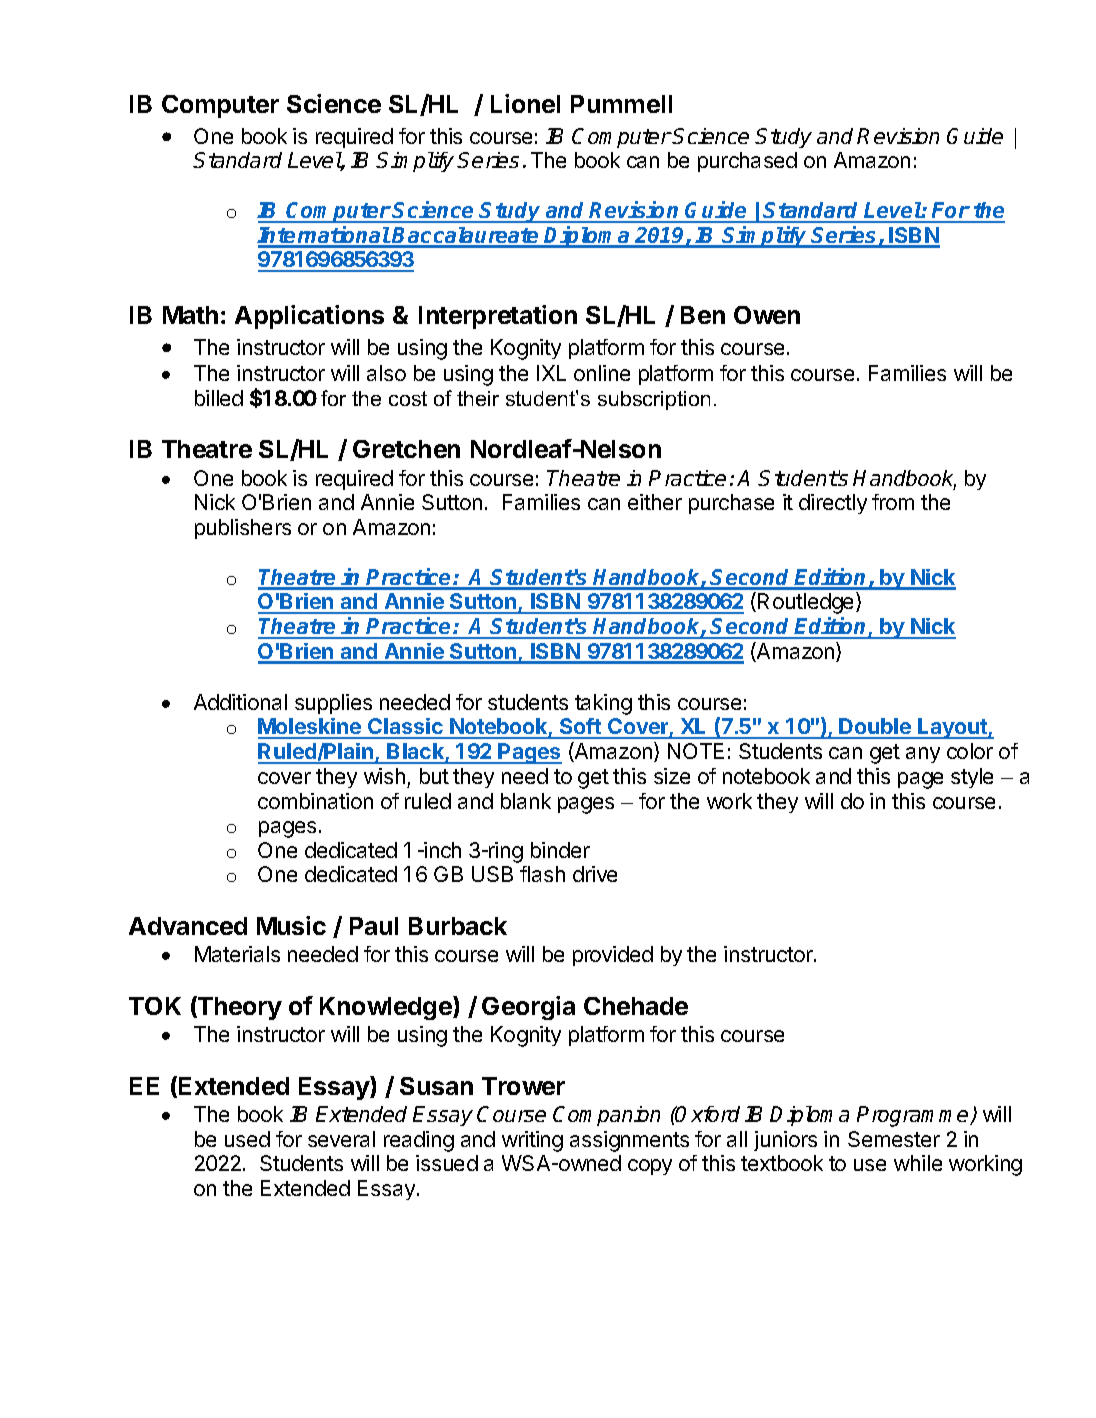 The width and height of the document is (1096, 1418). Describe the element at coordinates (655, 502) in the document. I see `either` at that location.
